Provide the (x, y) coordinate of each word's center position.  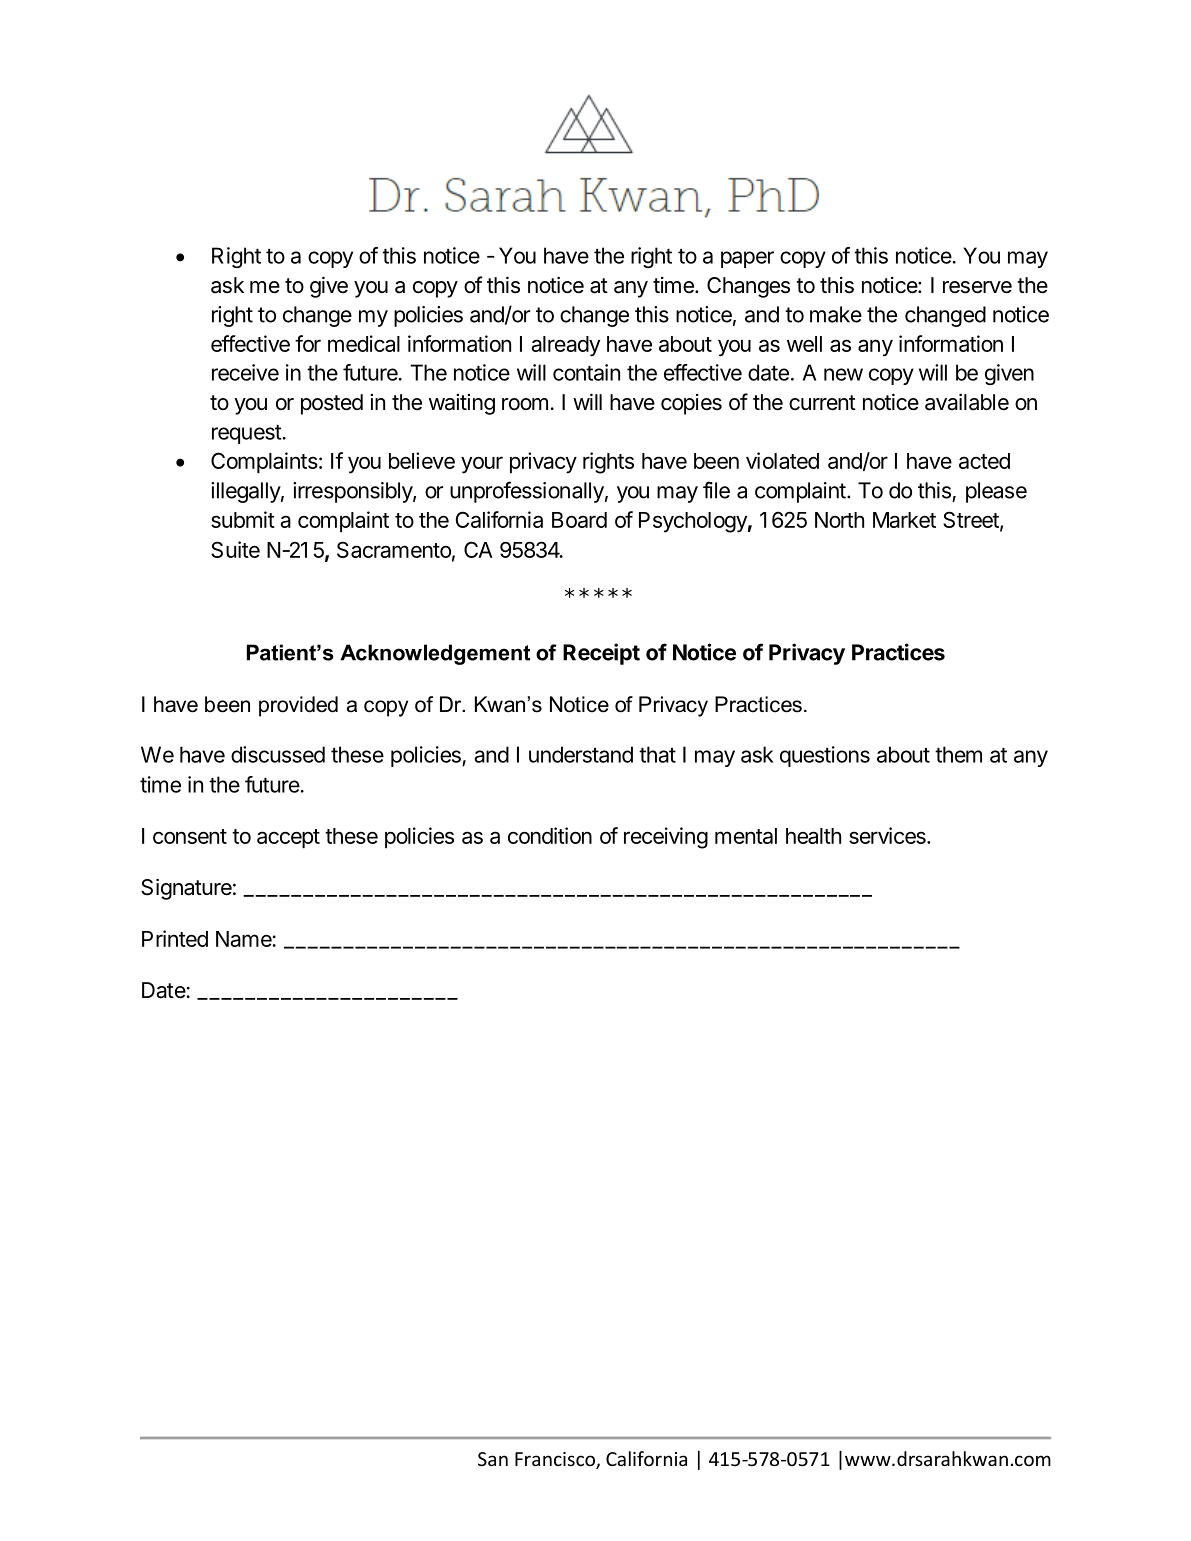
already (565, 346)
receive (245, 372)
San (493, 1459)
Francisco (556, 1460)
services (888, 835)
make (836, 314)
